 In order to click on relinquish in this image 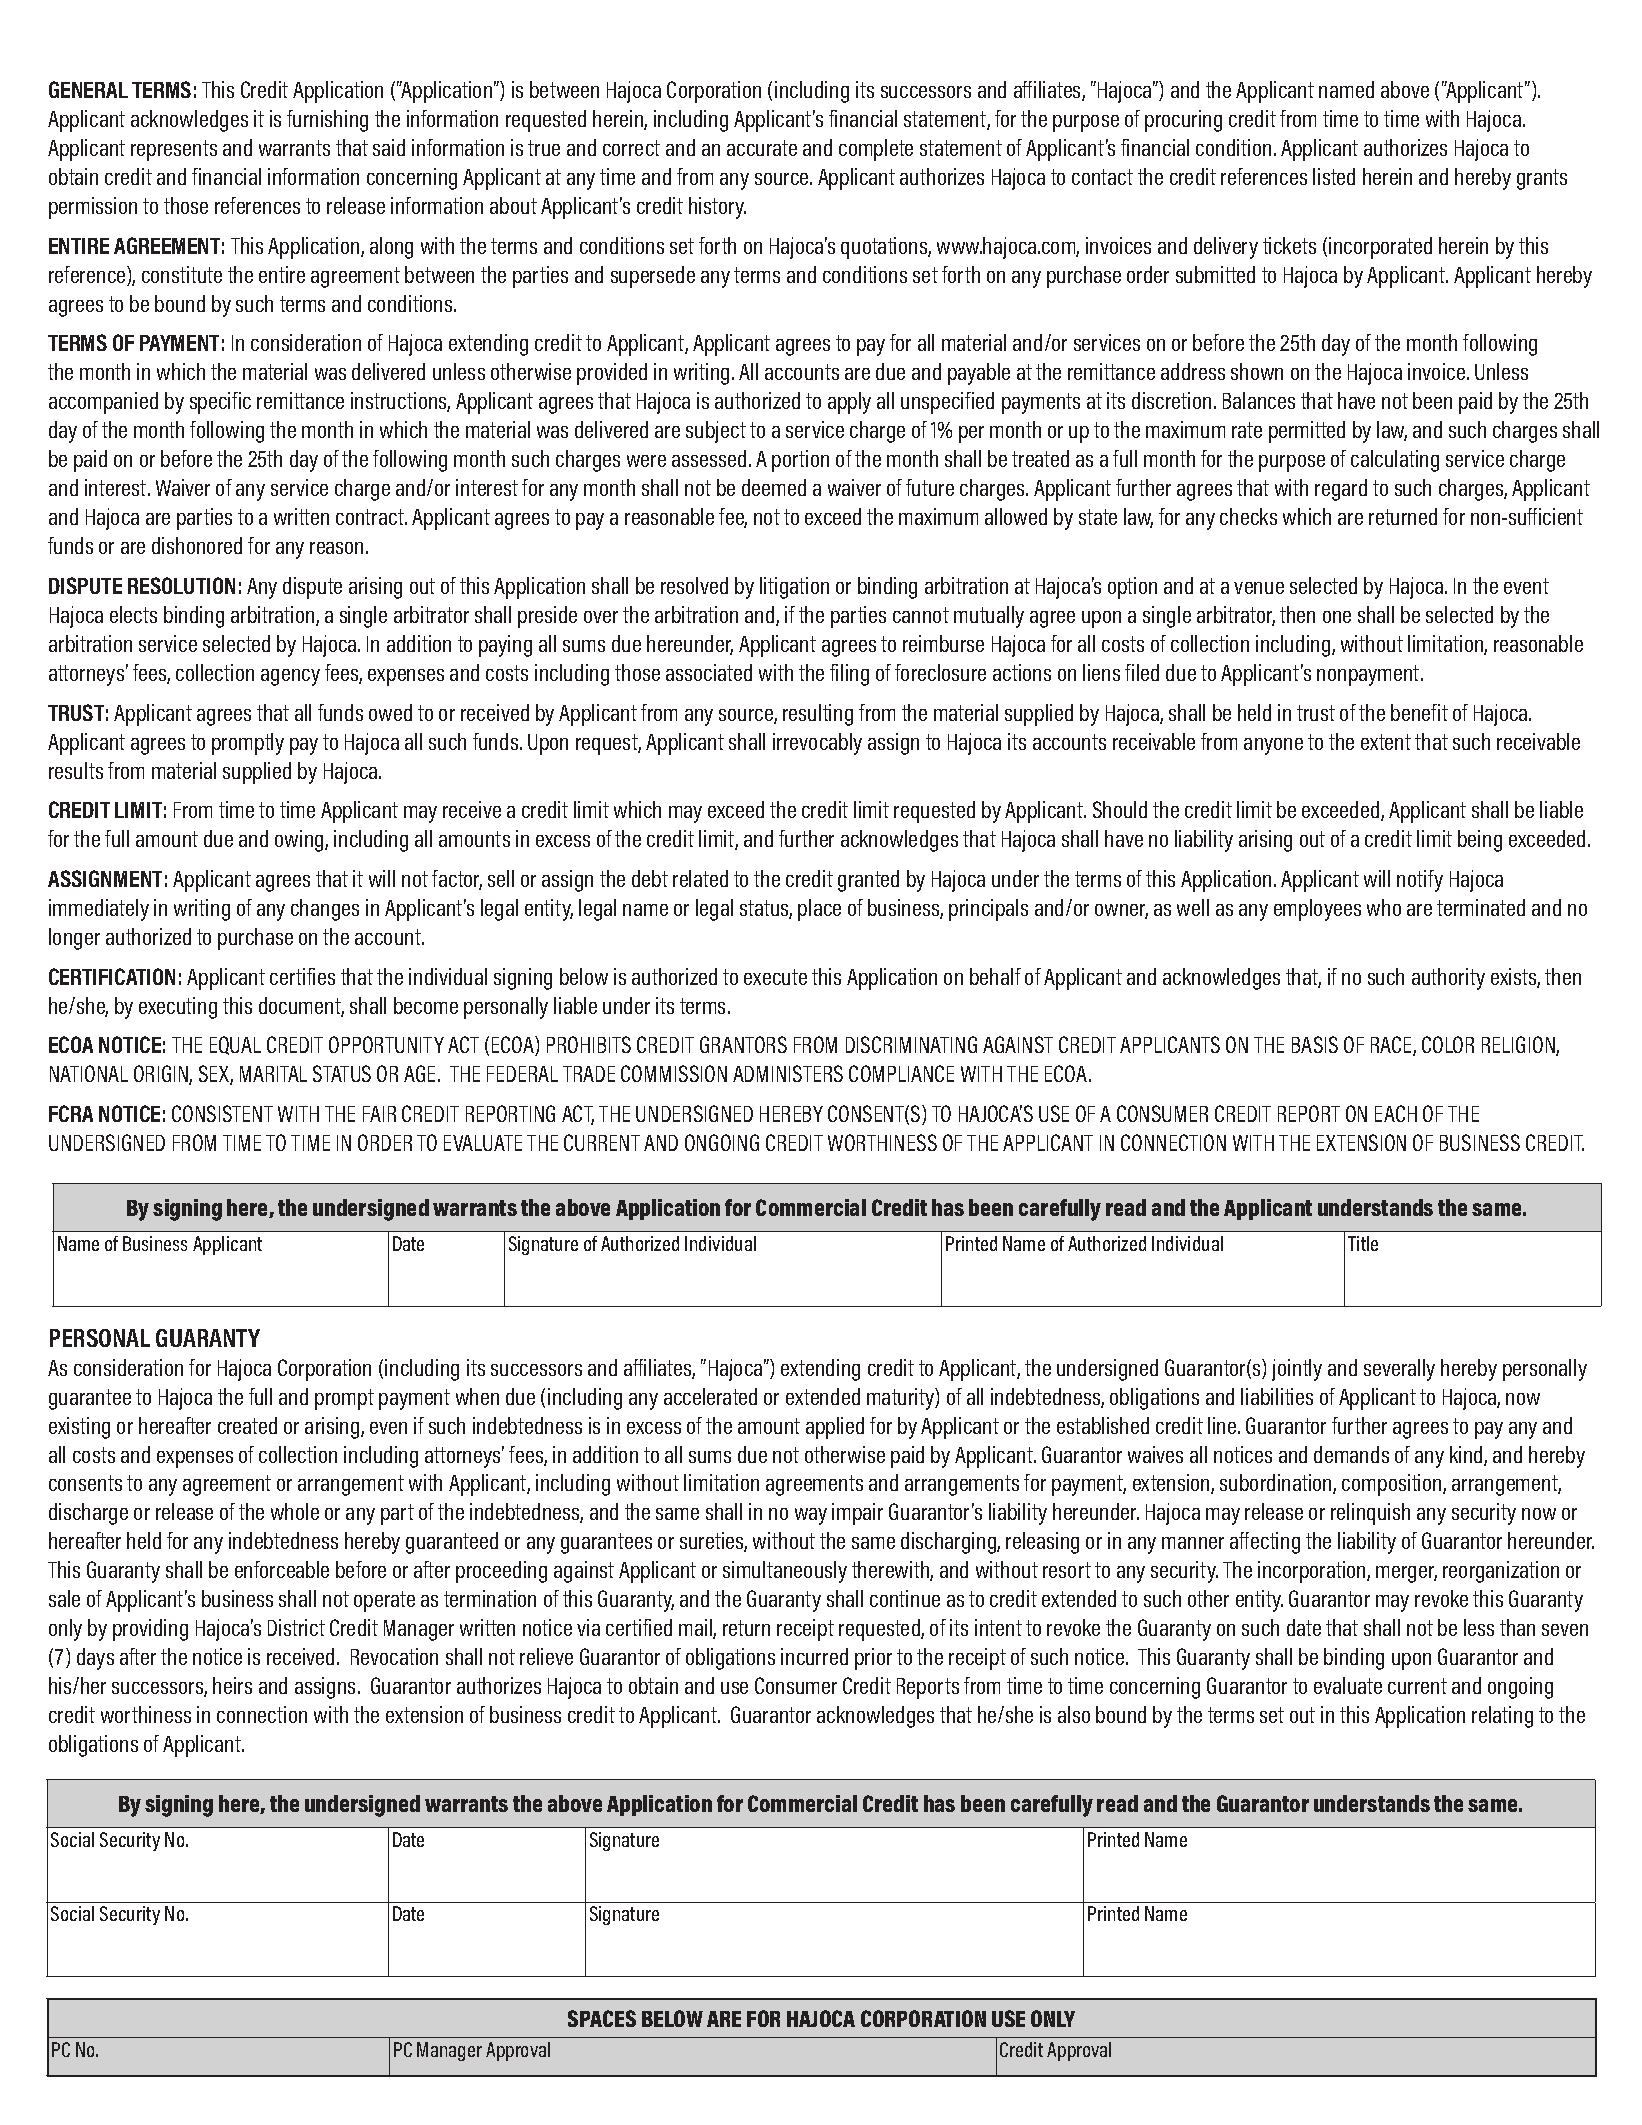, I will do `click(1370, 1514)`.
